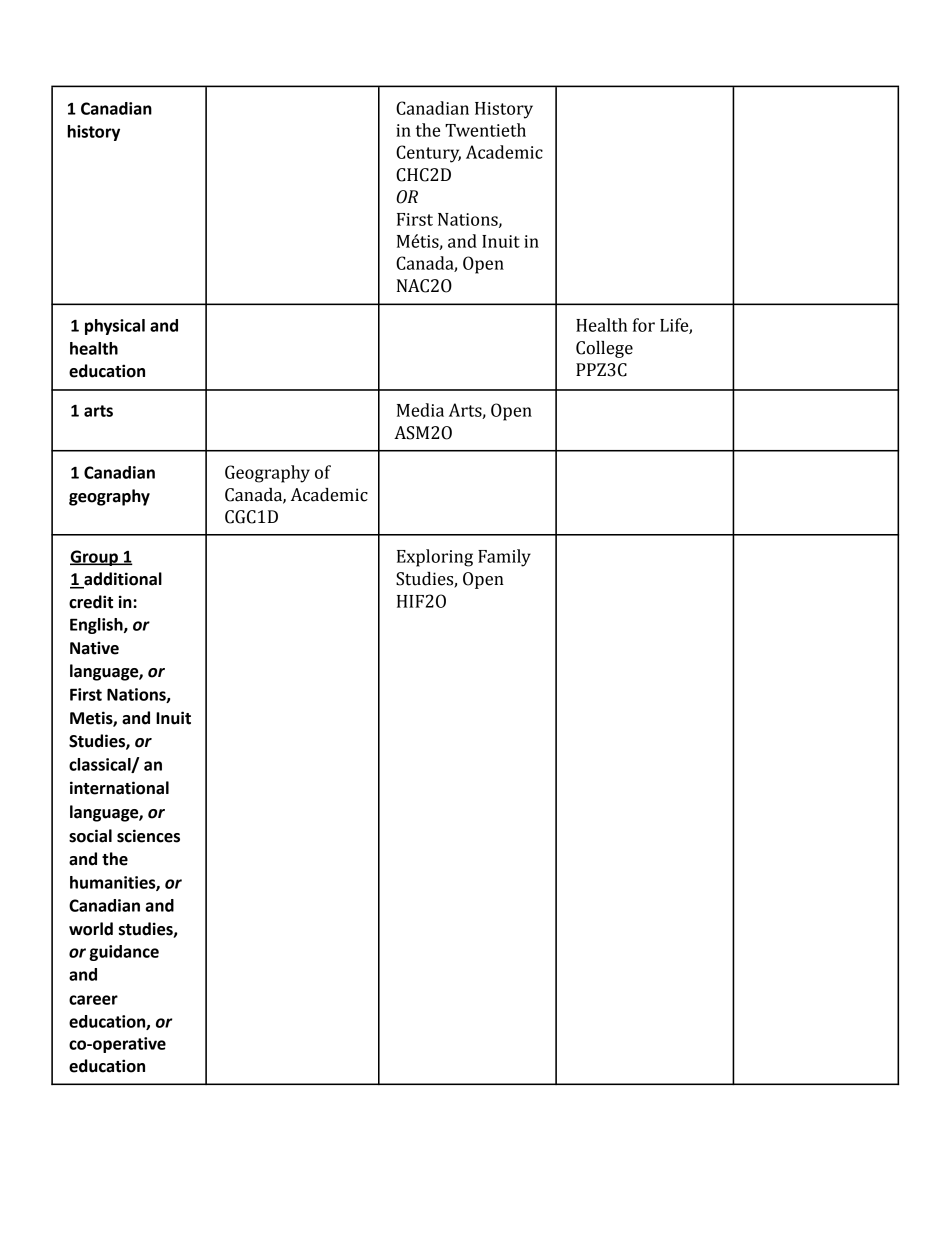 The width and height of the page is (952, 1233). I want to click on physical, so click(115, 327).
